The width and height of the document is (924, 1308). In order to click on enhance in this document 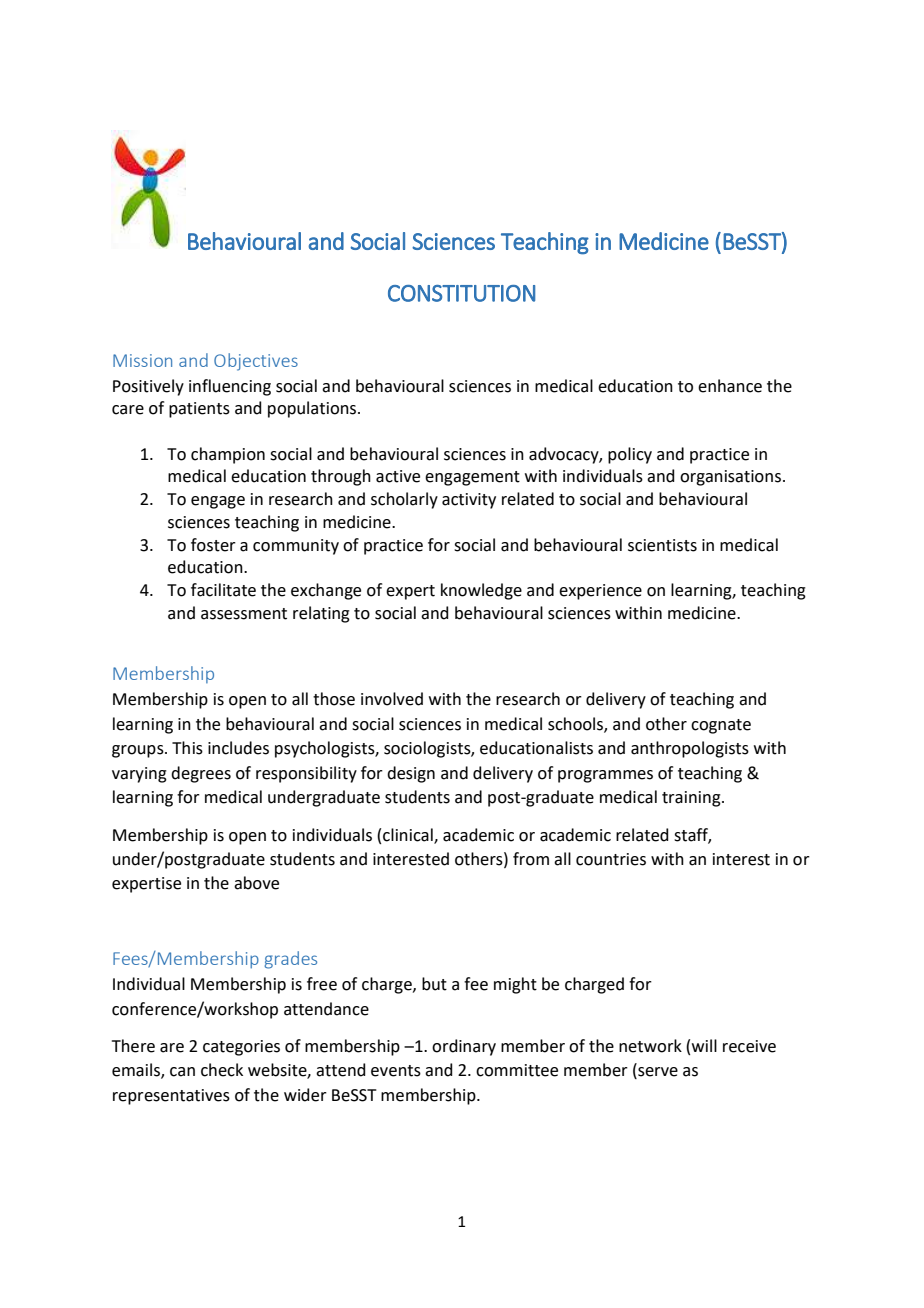, I will do `click(730, 386)`.
